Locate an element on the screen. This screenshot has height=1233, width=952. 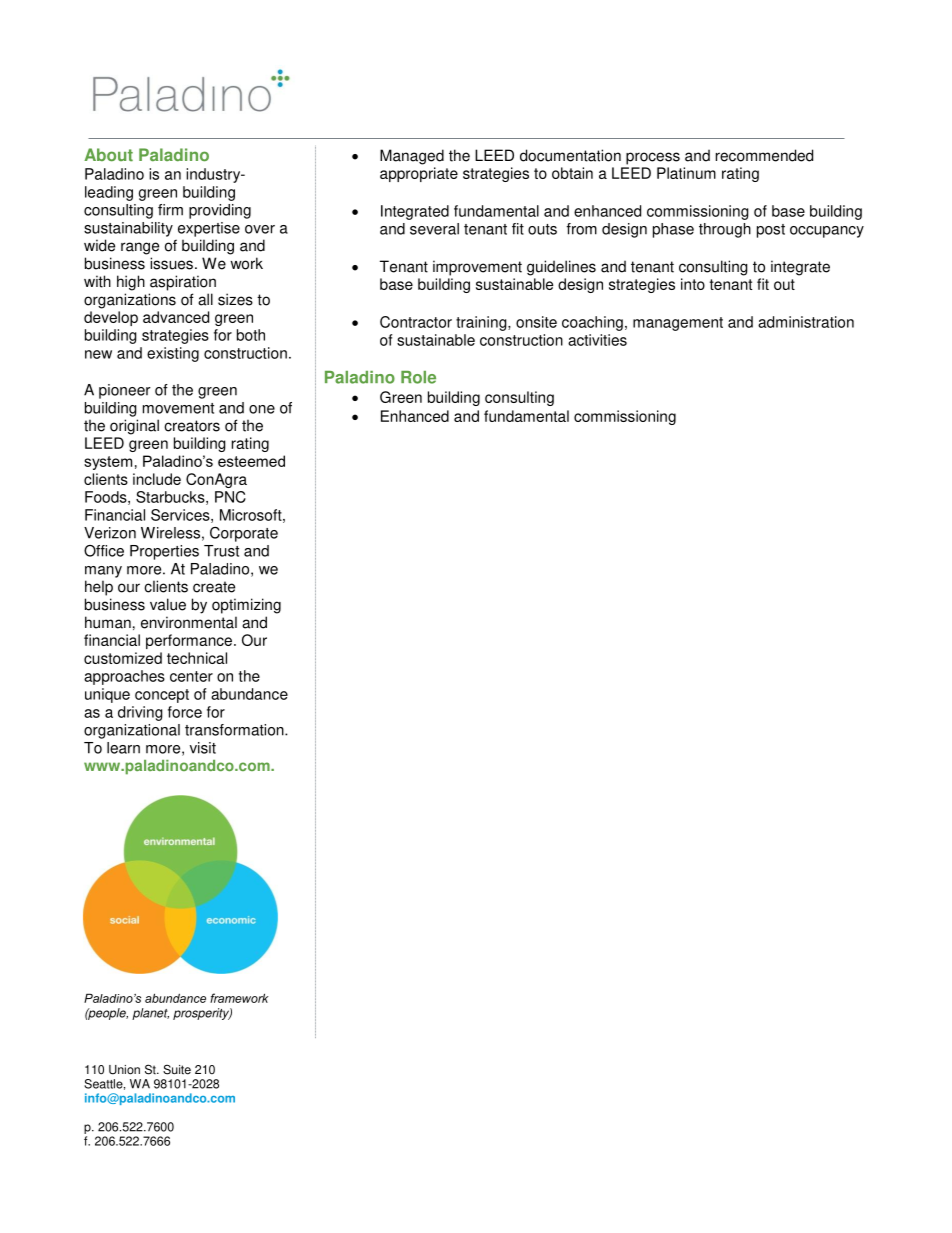
transformation is located at coordinates (235, 730).
